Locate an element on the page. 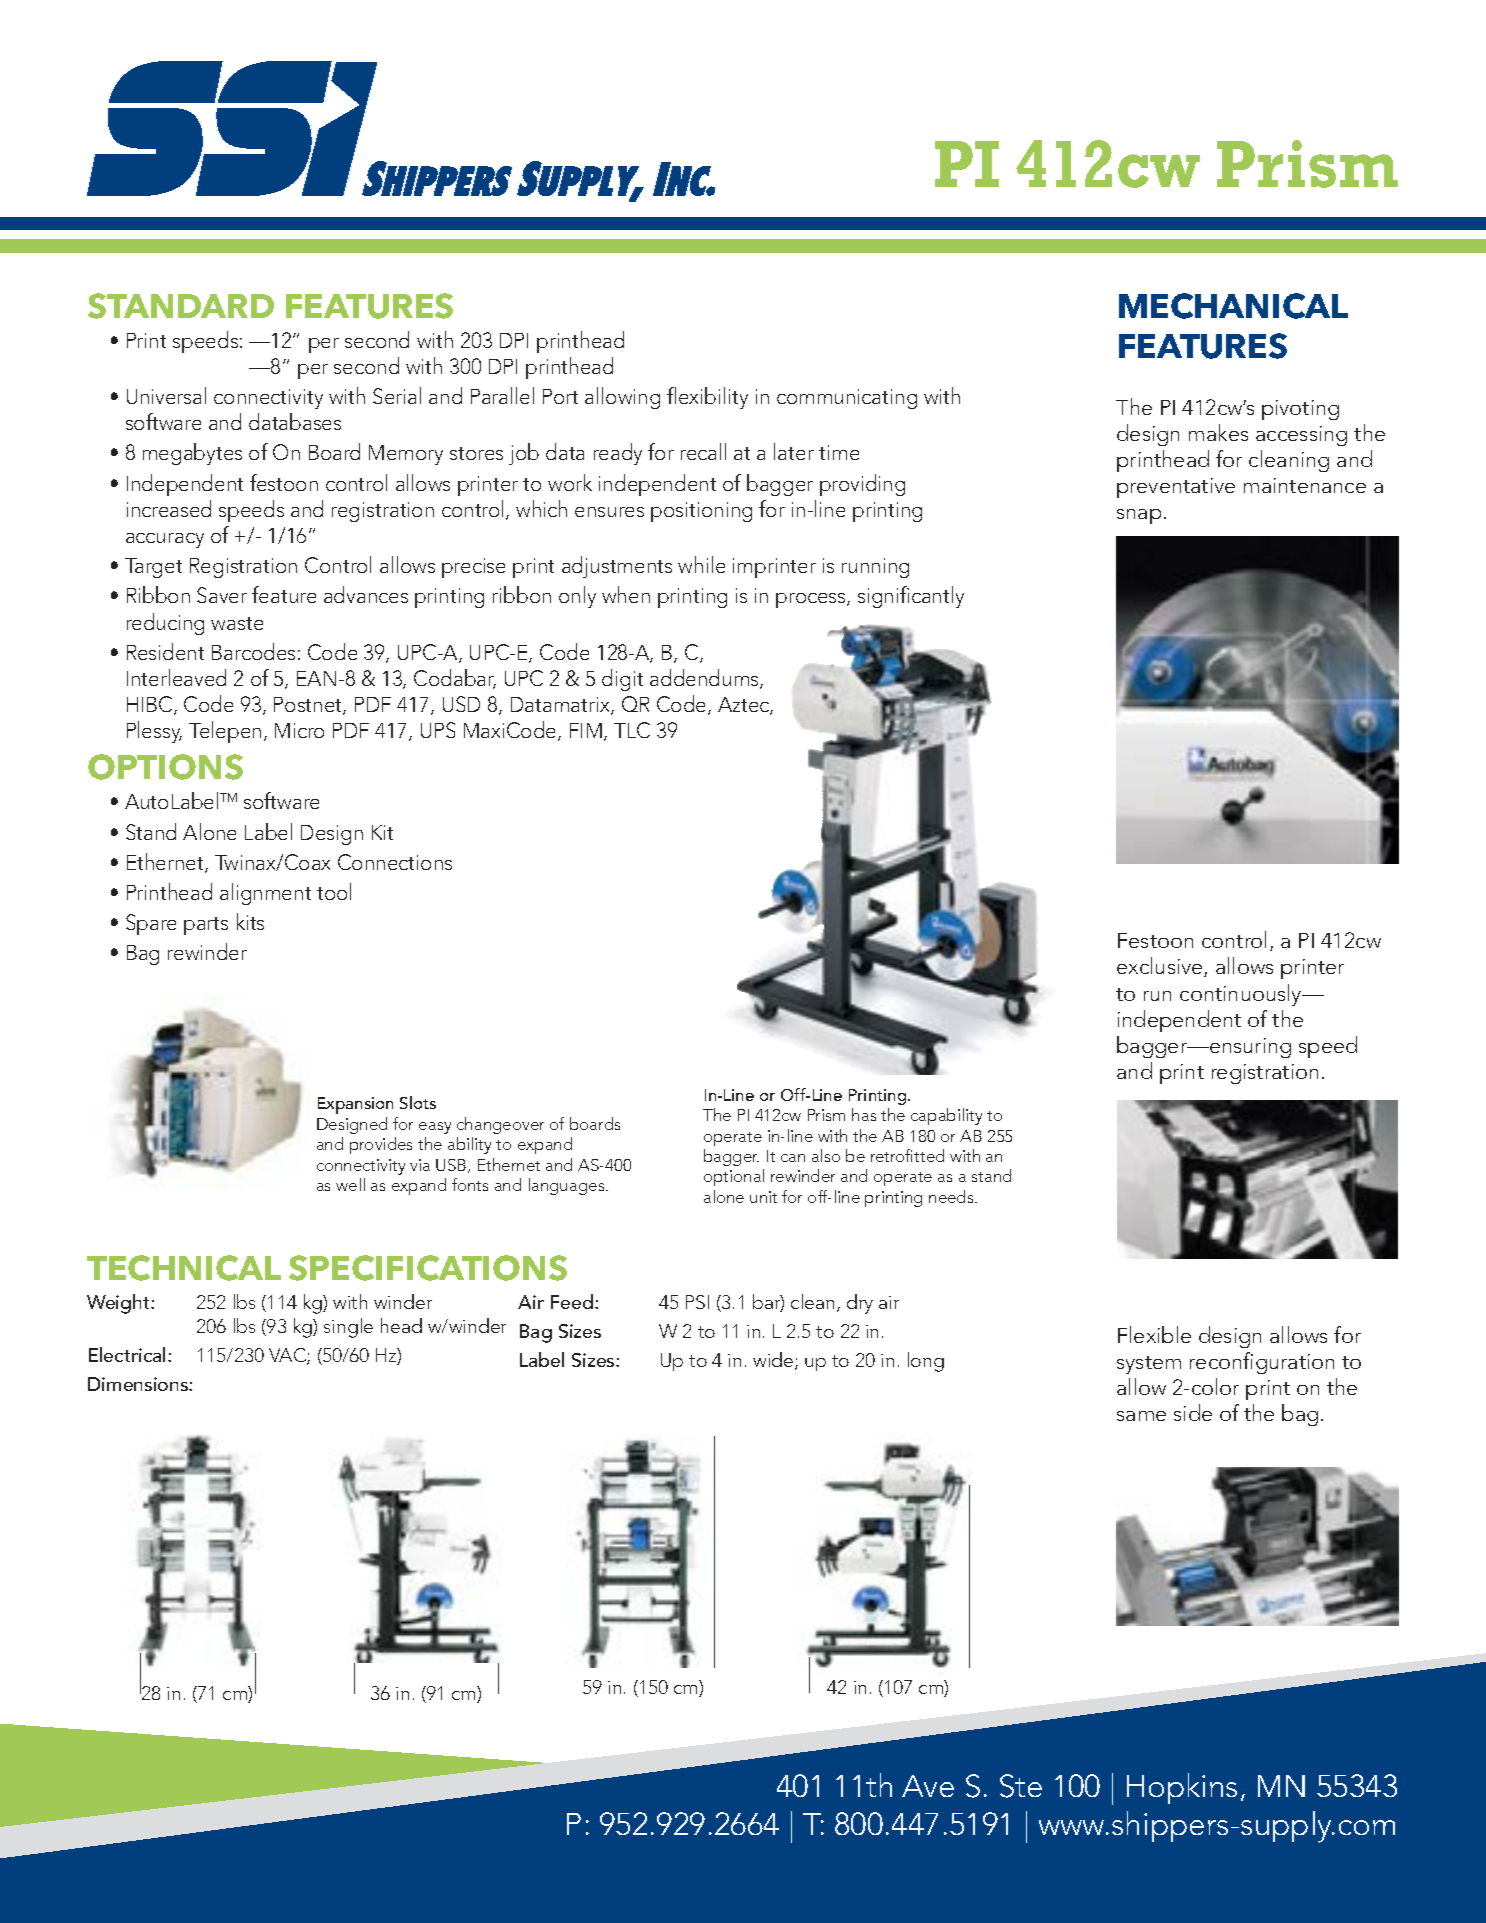 This page has width=1486, height=1923. flexibility is located at coordinates (707, 398).
